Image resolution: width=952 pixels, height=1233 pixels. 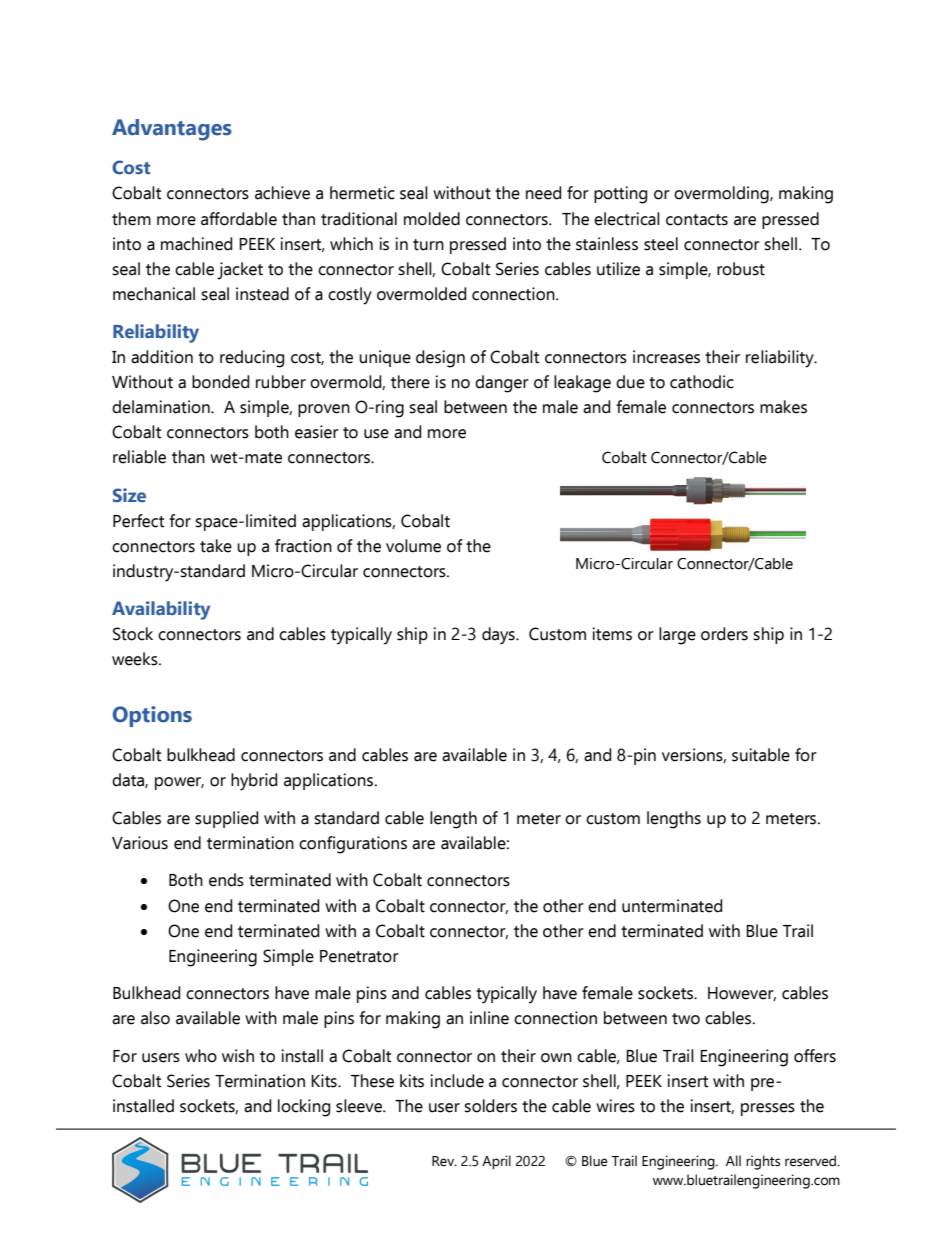 I want to click on two, so click(x=686, y=1019).
